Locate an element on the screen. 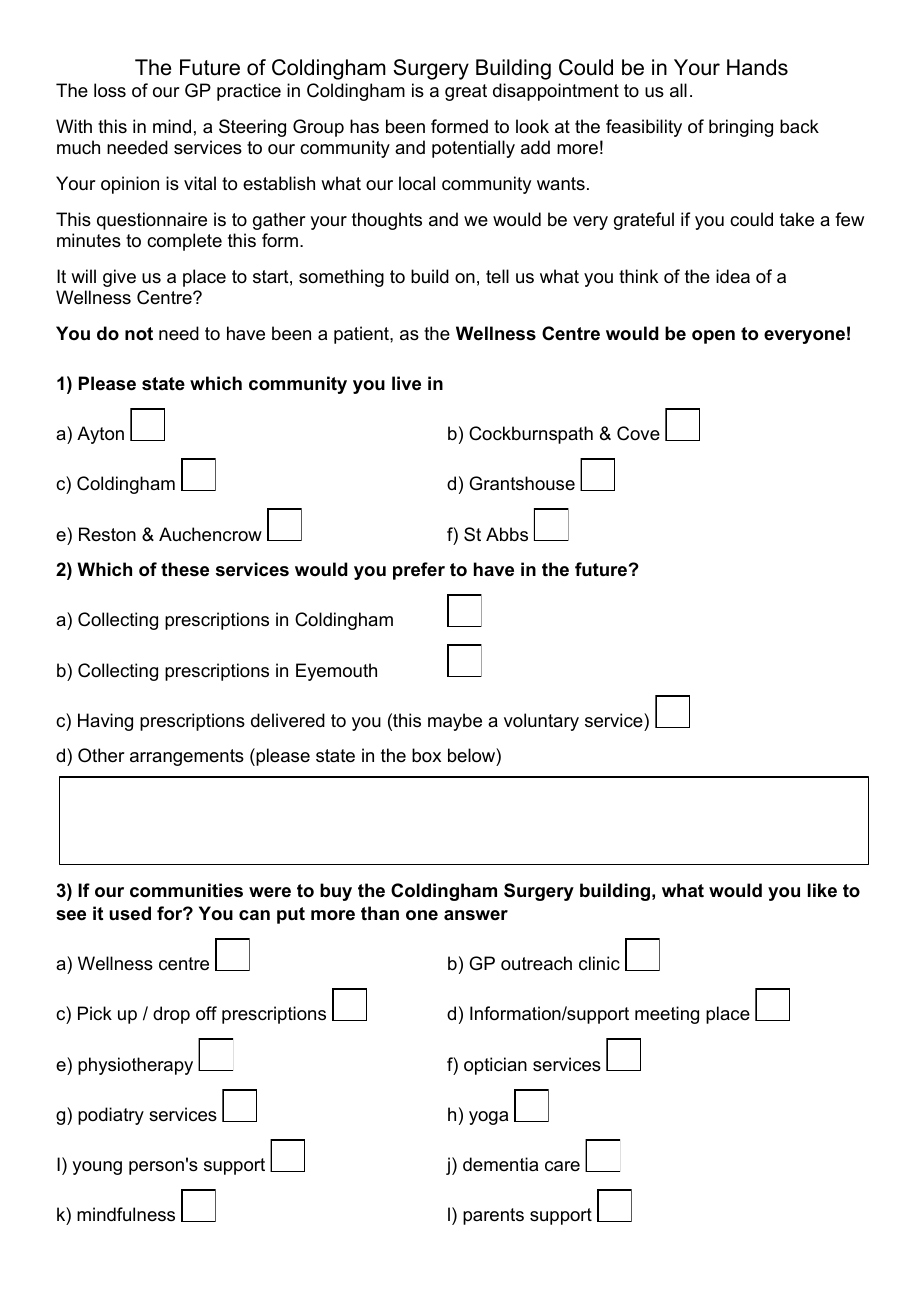 This screenshot has height=1308, width=924. dementia is located at coordinates (500, 1164).
